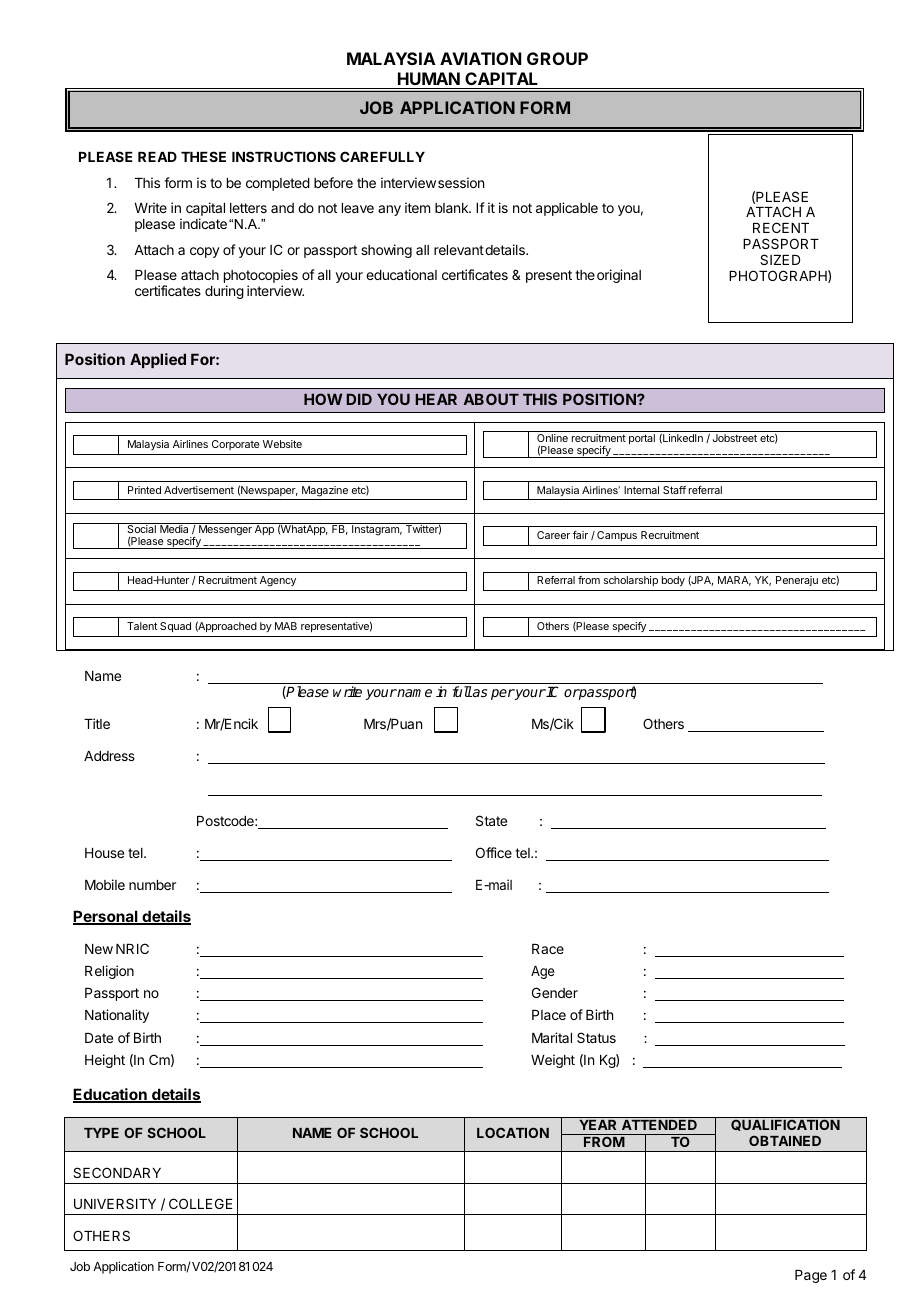  Describe the element at coordinates (513, 1132) in the screenshot. I see `LOCATION` at that location.
